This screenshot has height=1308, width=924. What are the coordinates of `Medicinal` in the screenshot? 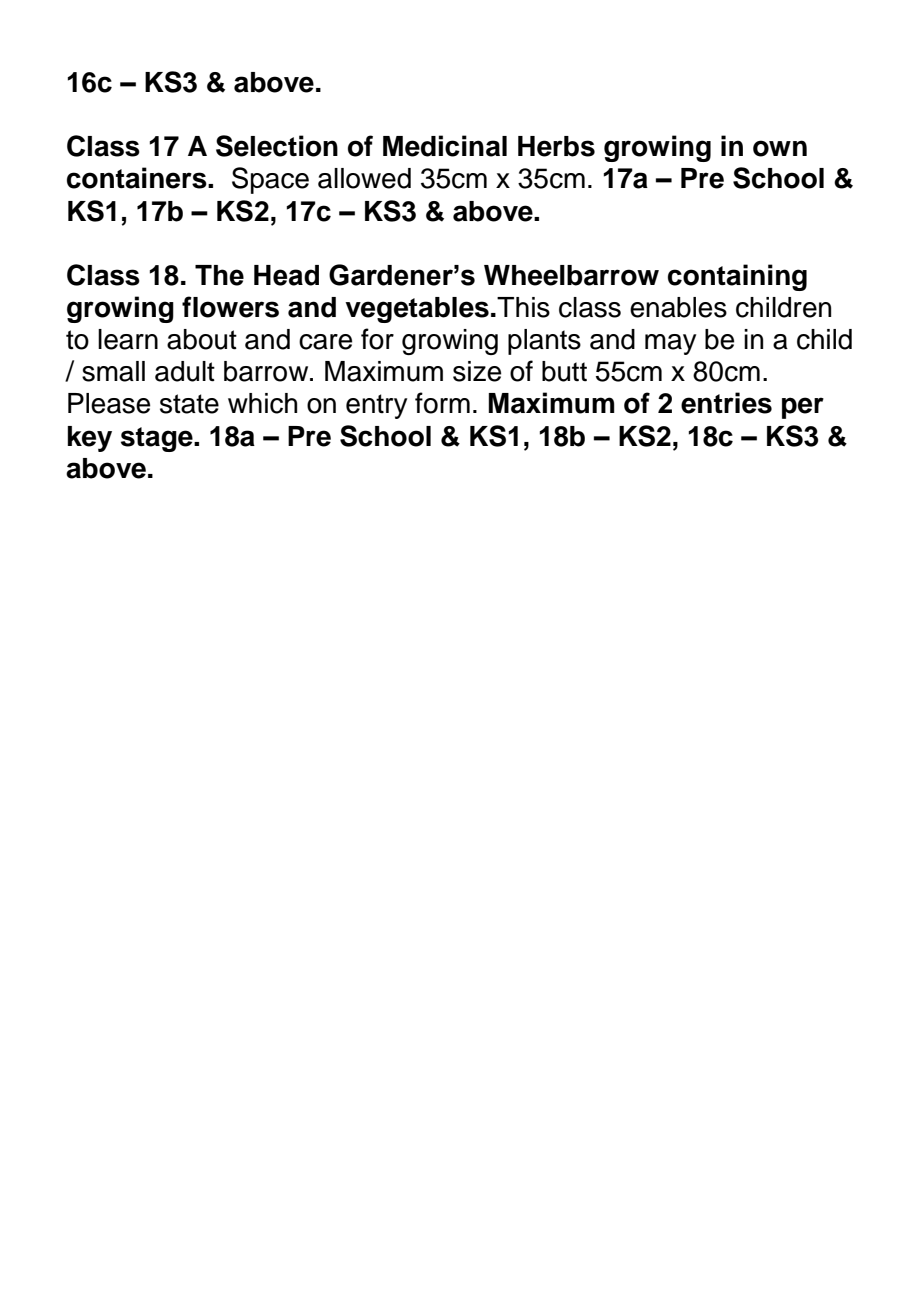 It's located at (445, 146).
